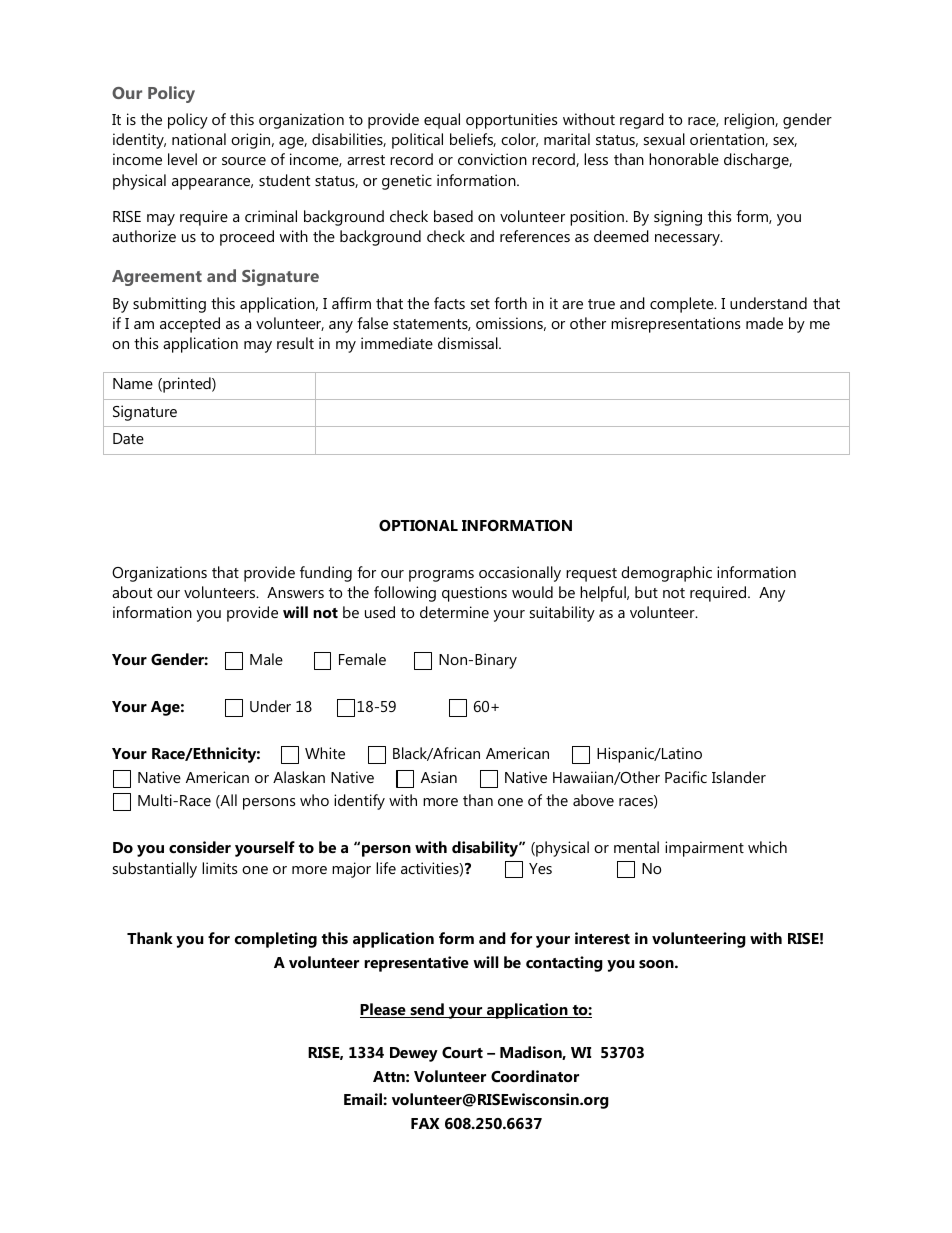  What do you see at coordinates (684, 159) in the screenshot?
I see `honorable` at bounding box center [684, 159].
